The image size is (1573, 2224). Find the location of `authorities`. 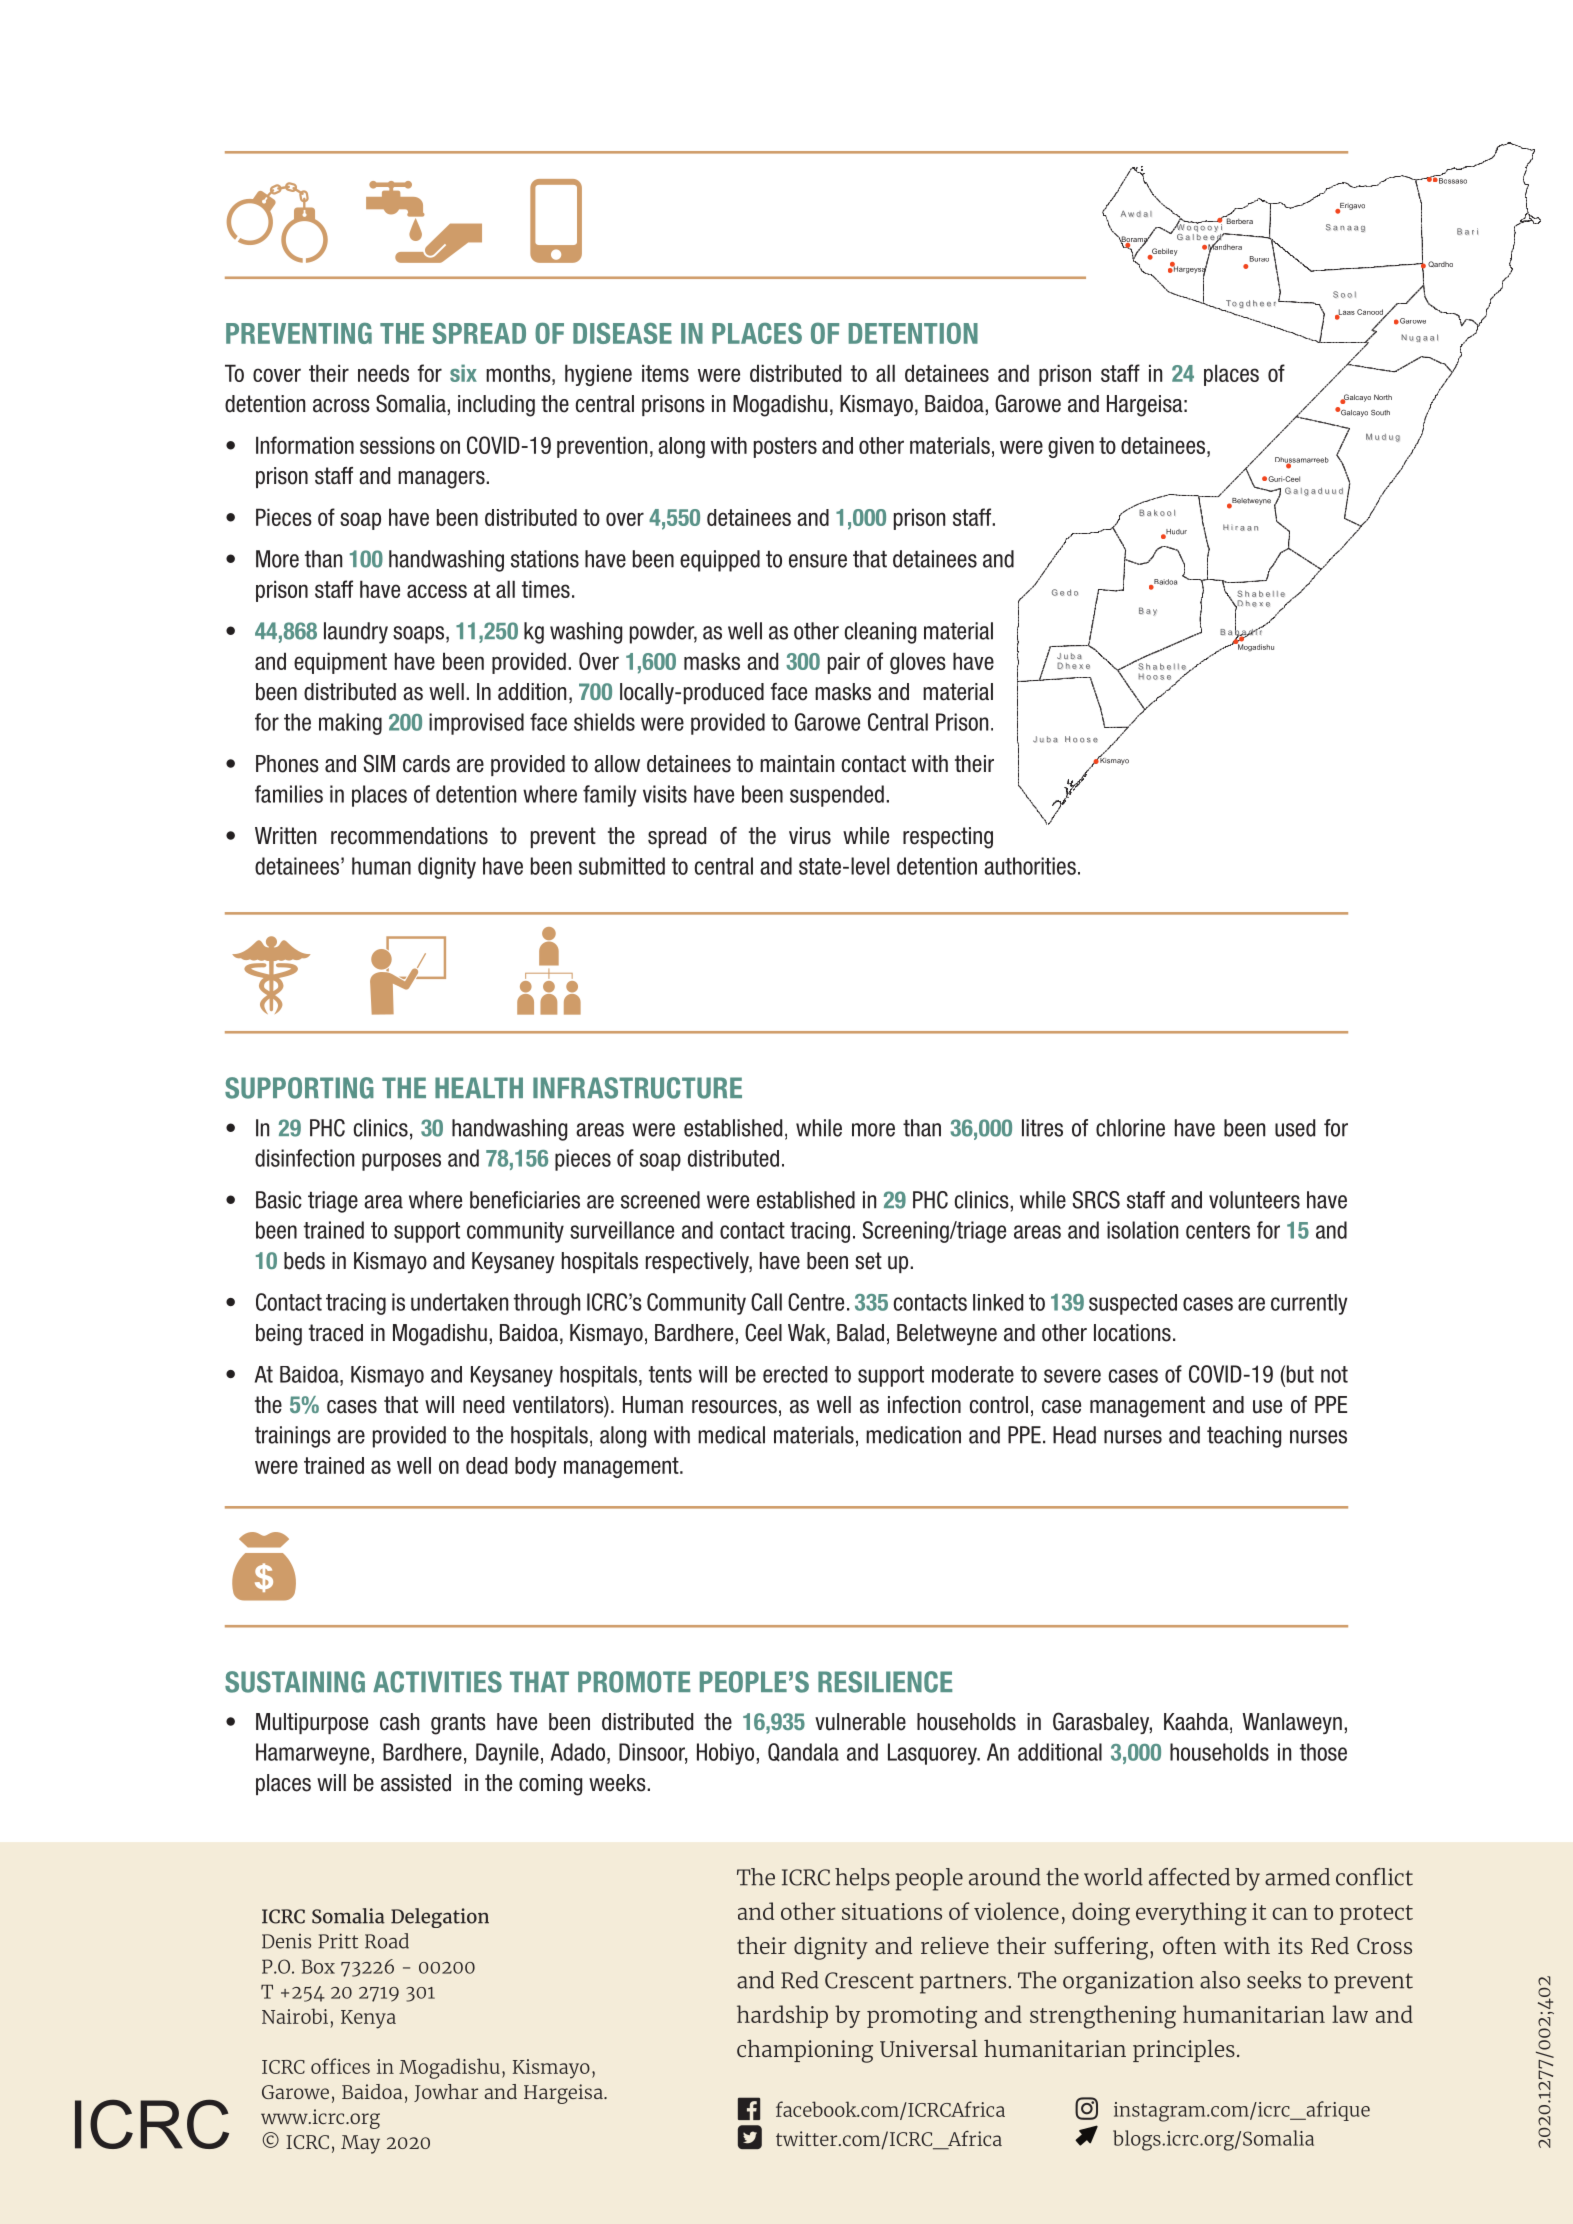

authorities is located at coordinates (1030, 866).
